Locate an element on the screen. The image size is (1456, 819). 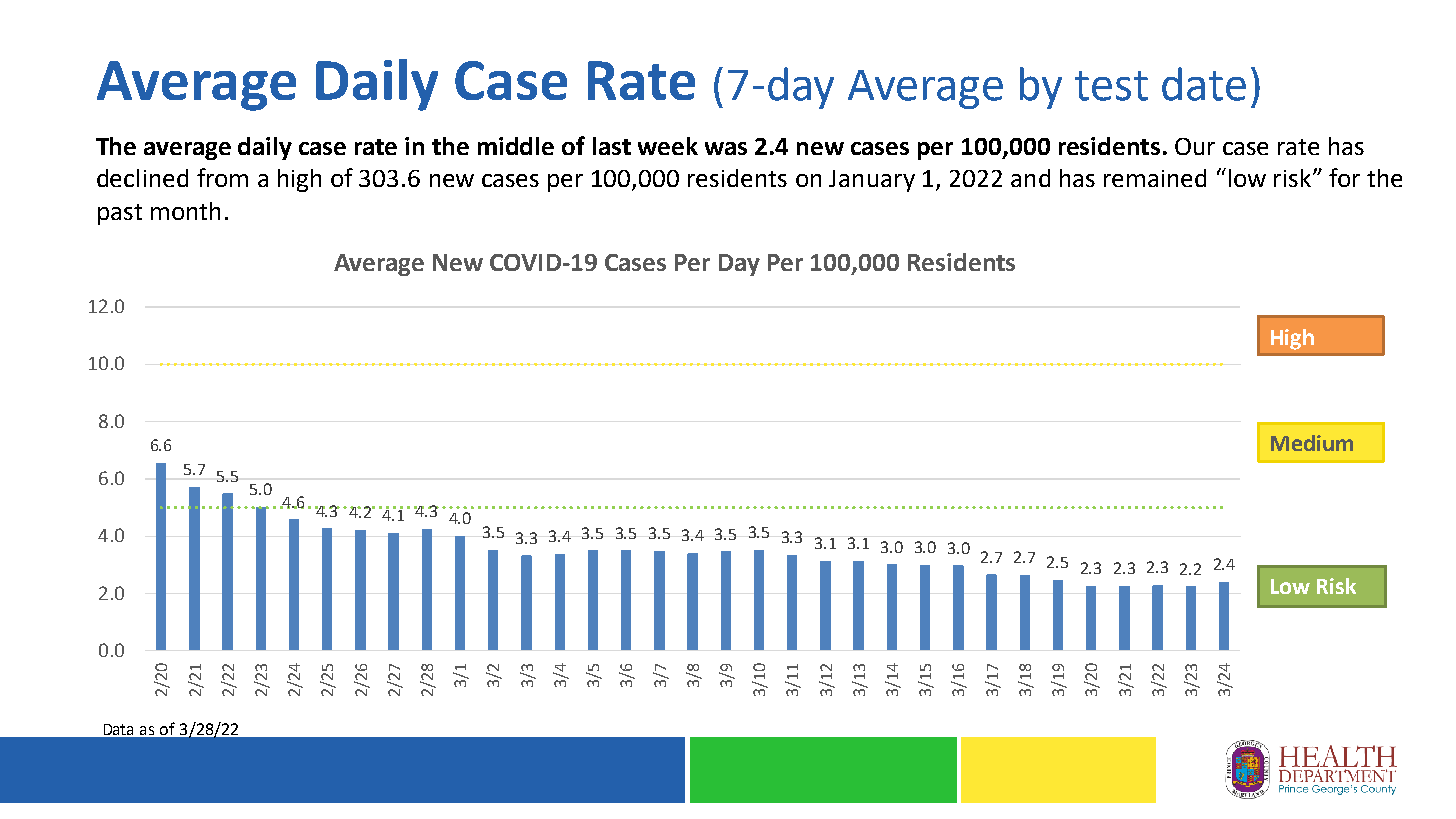
Medium is located at coordinates (1312, 443).
